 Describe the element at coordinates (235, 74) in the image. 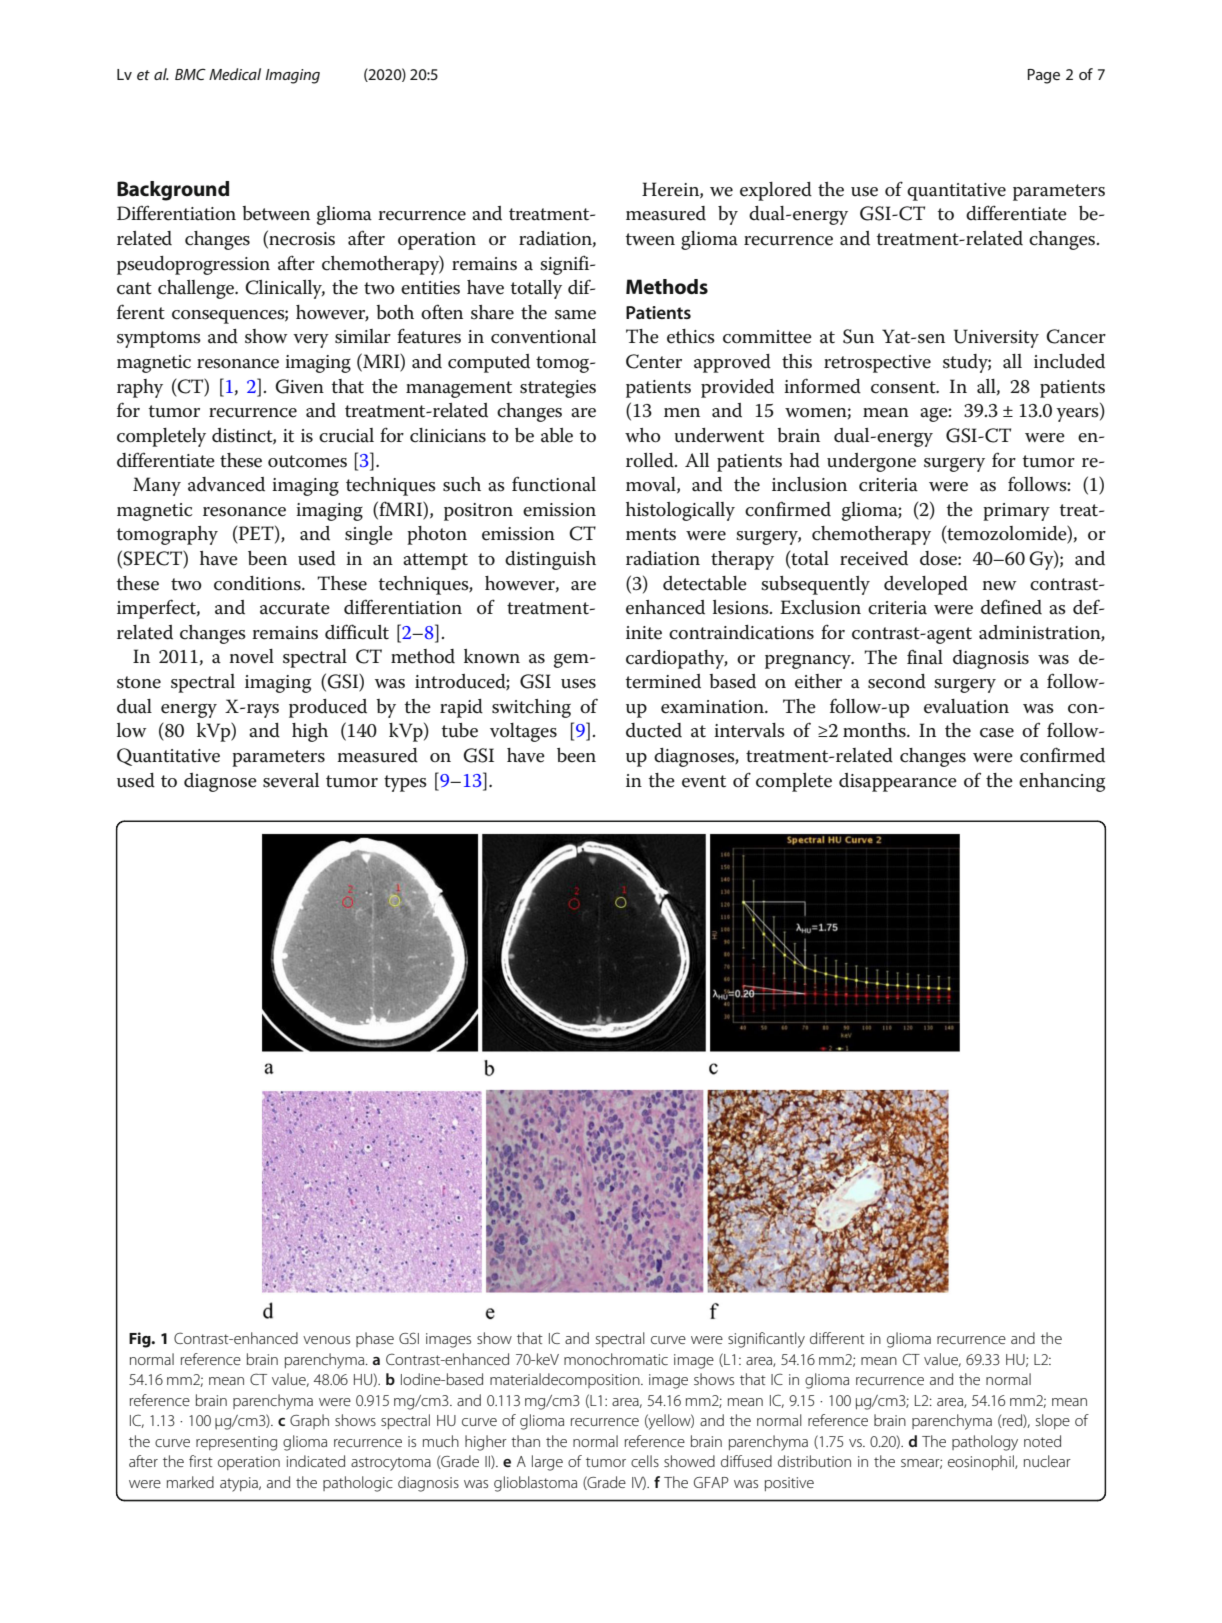

I see `Medical` at that location.
